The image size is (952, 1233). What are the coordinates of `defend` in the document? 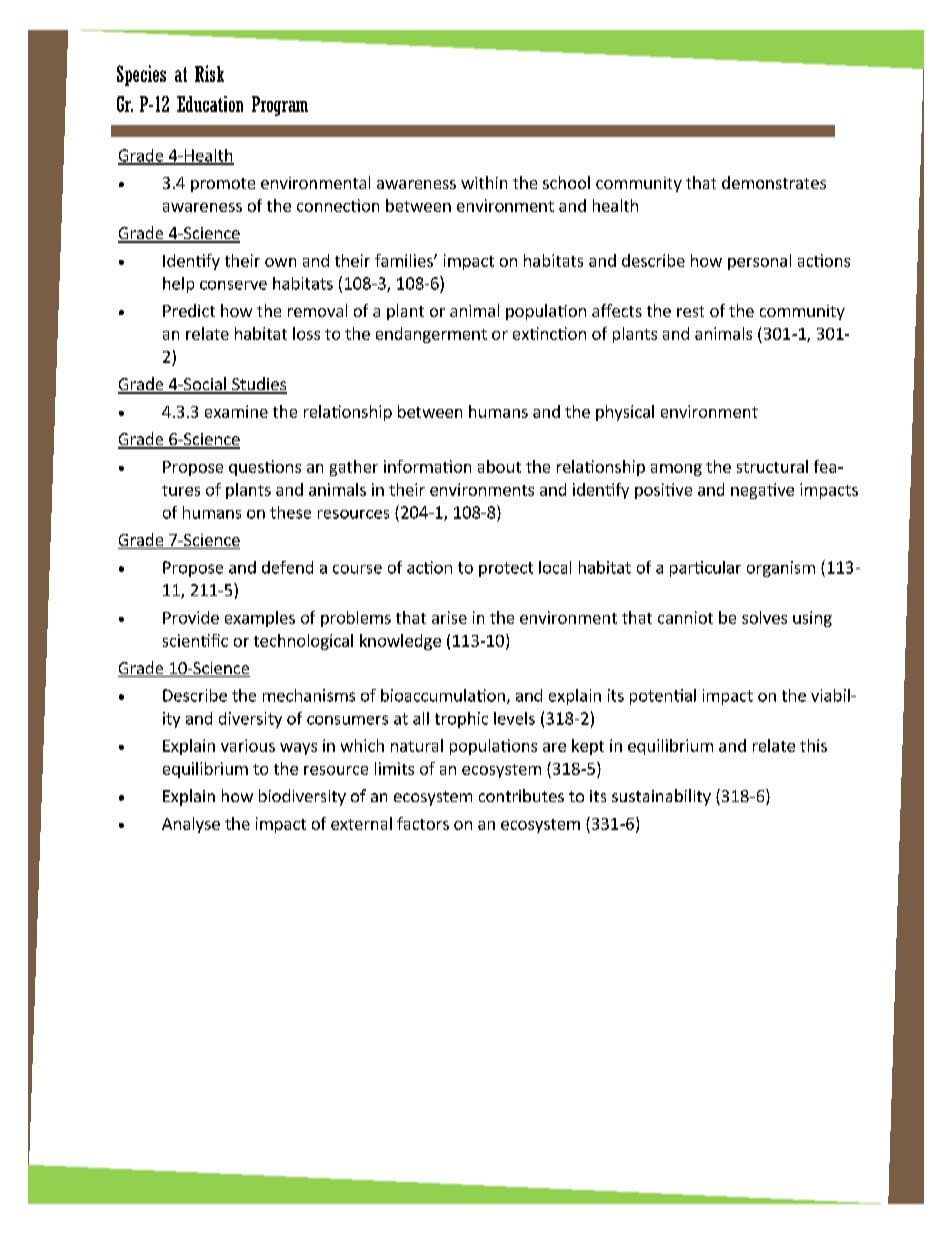 It's located at (287, 567).
